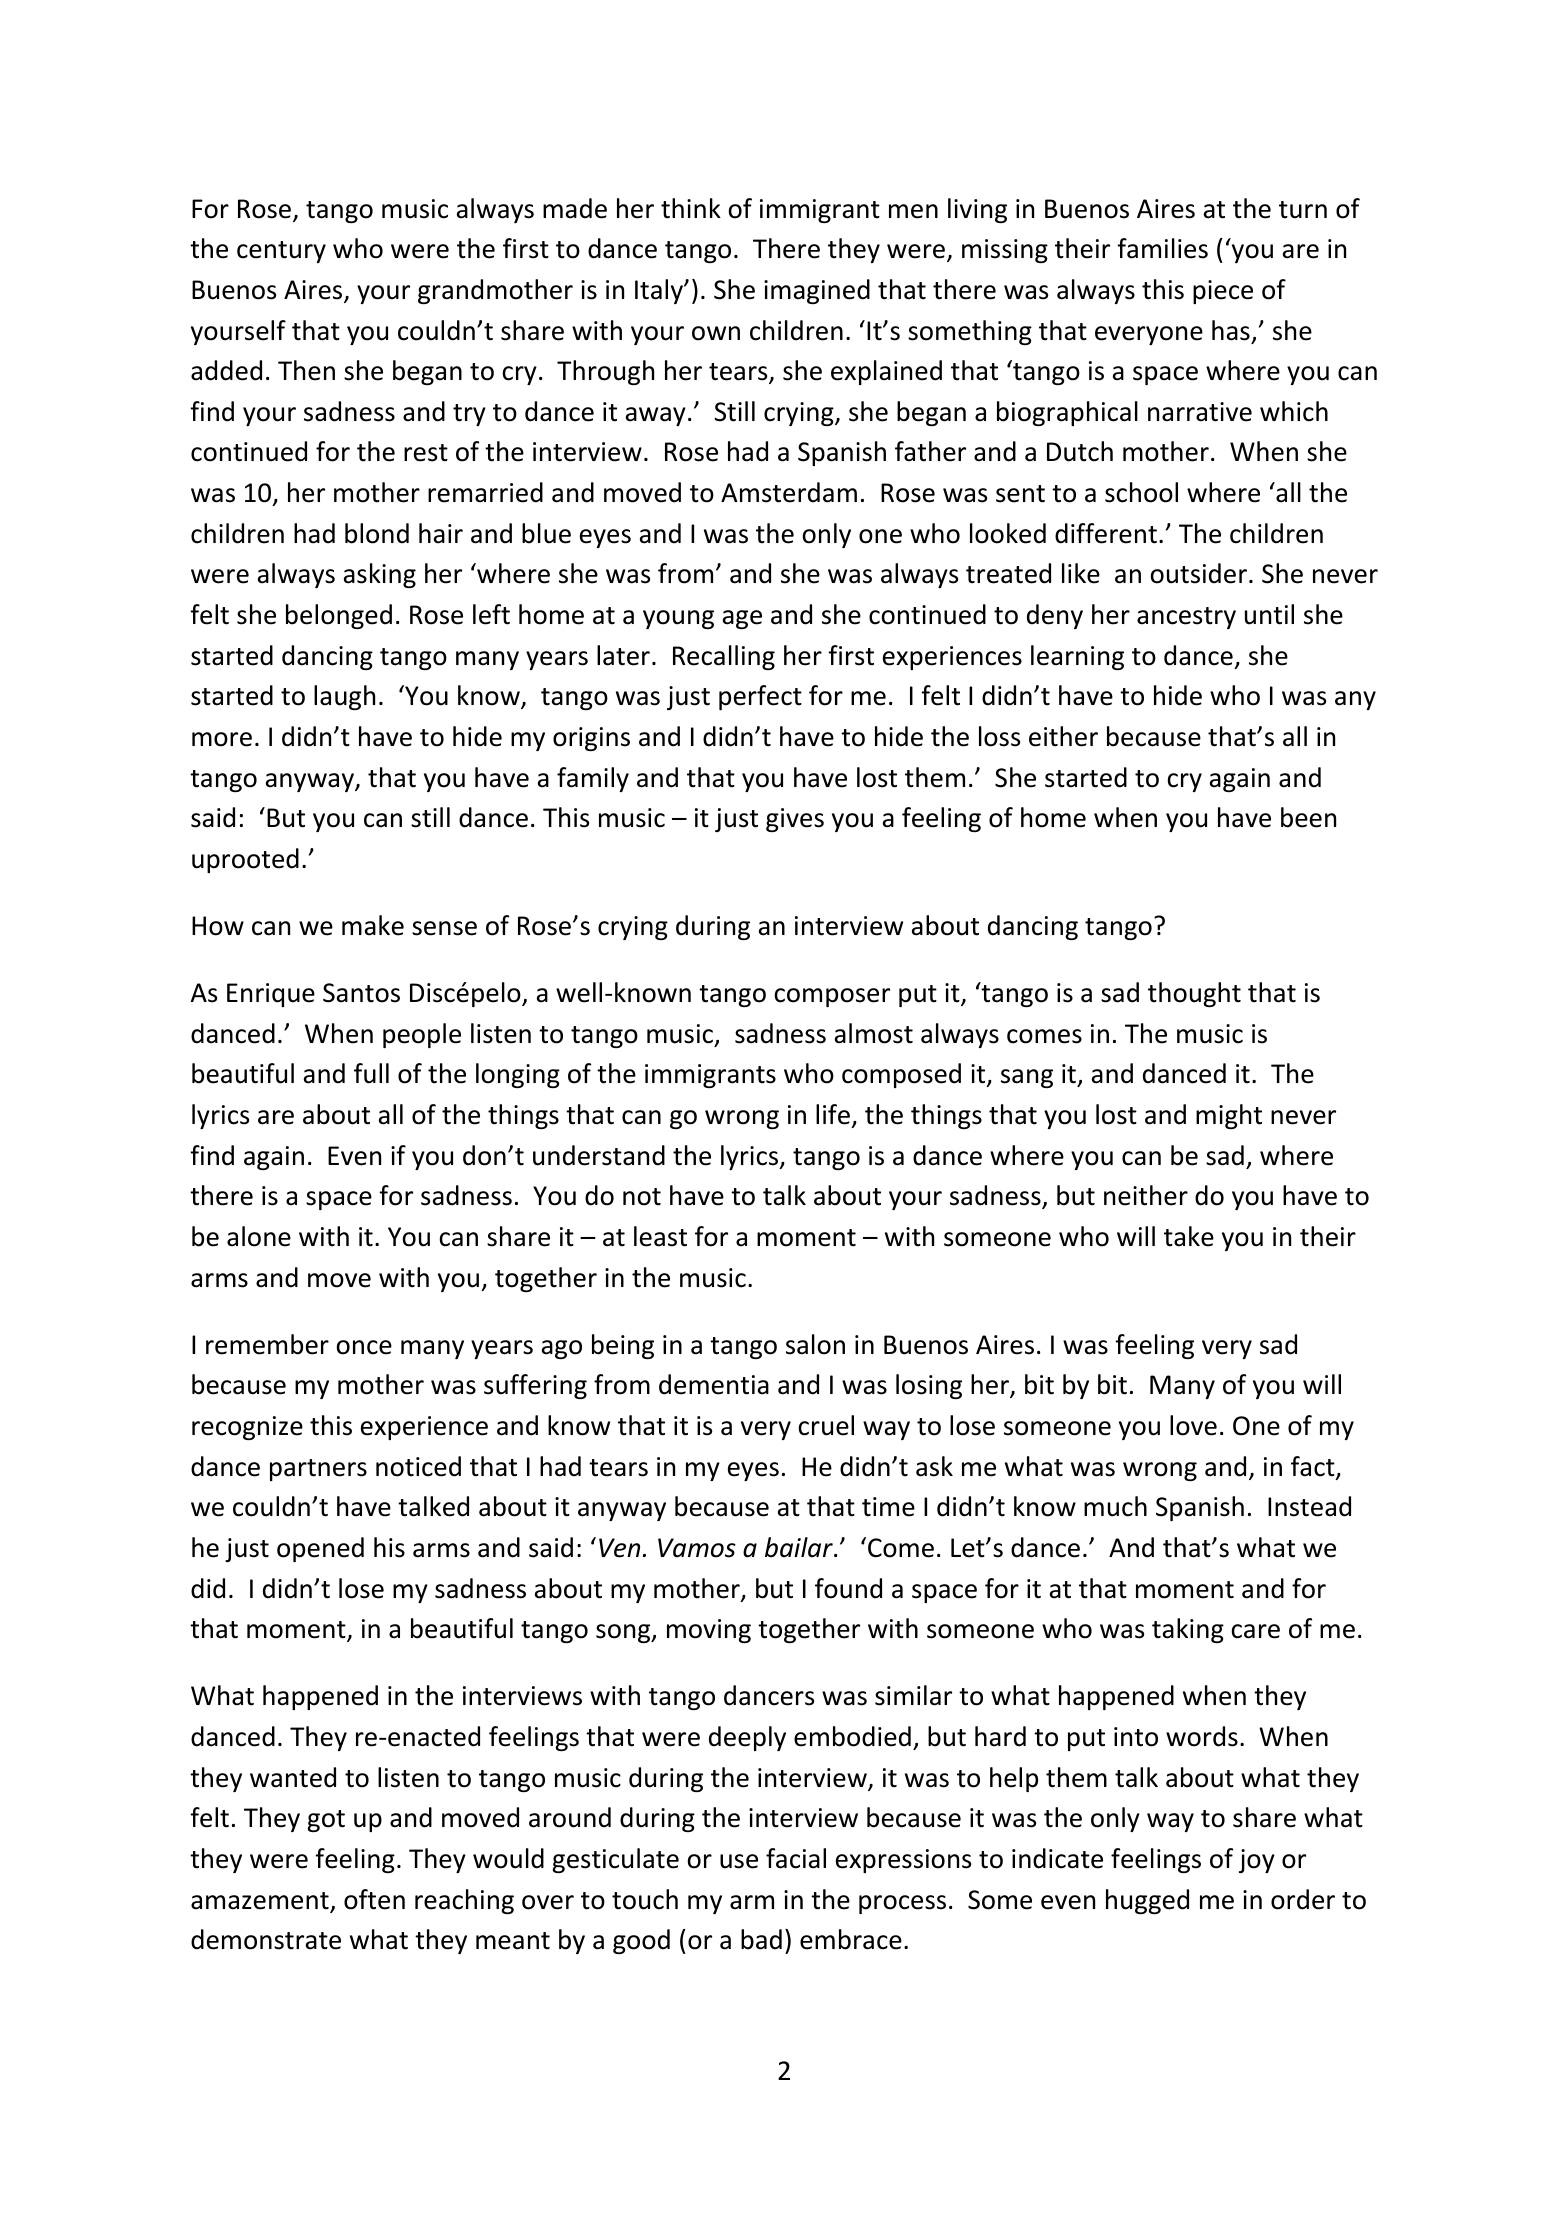 The image size is (1567, 2217). I want to click on least, so click(660, 1236).
